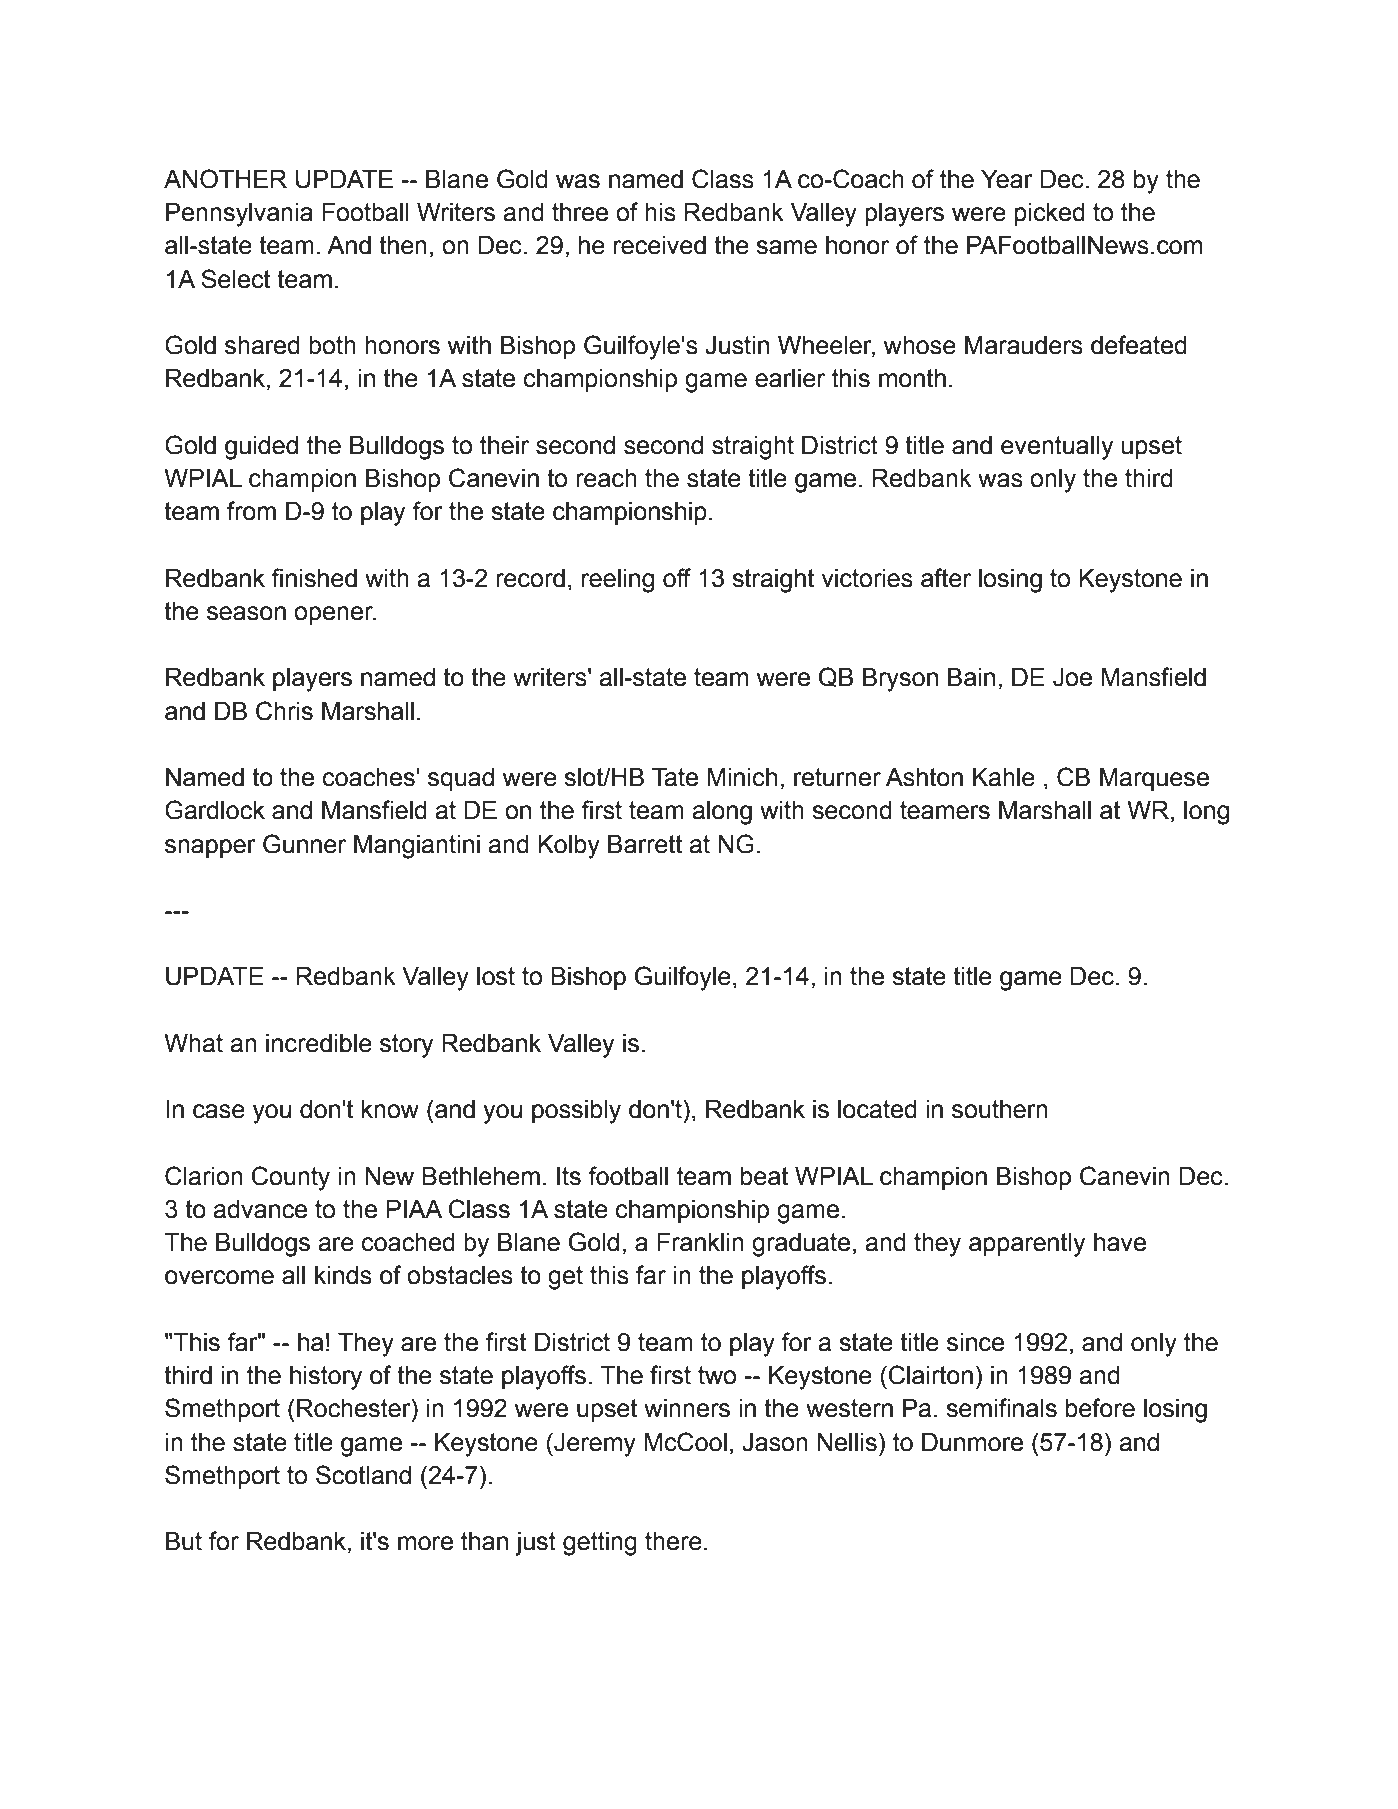 This image has width=1398, height=1809. I want to click on Pennsylvania, so click(239, 215).
